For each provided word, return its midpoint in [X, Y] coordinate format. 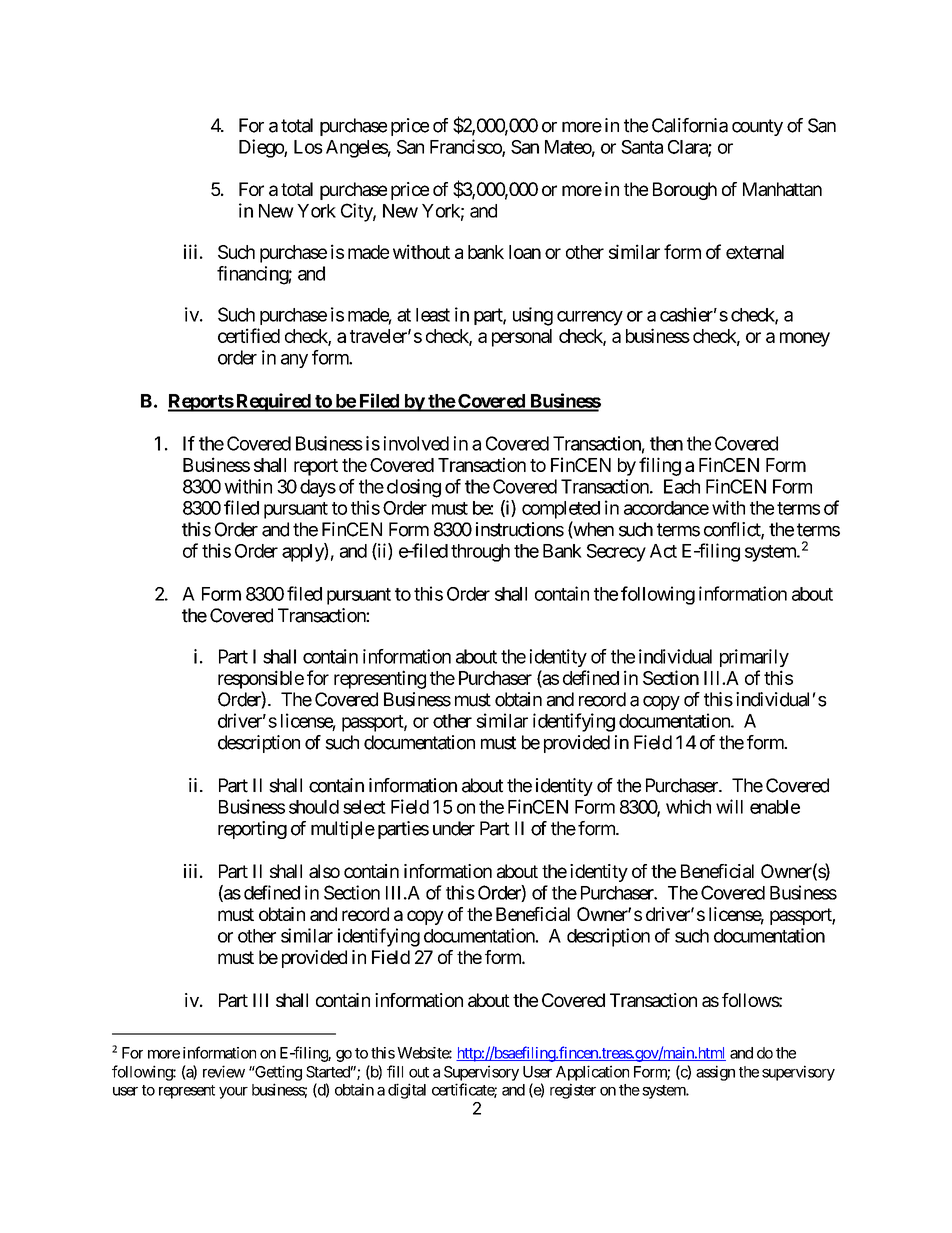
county [757, 127]
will [729, 806]
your [233, 1093]
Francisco [466, 147]
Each [682, 486]
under [454, 828]
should [314, 807]
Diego [262, 148]
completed [561, 510]
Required [273, 402]
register [573, 1091]
